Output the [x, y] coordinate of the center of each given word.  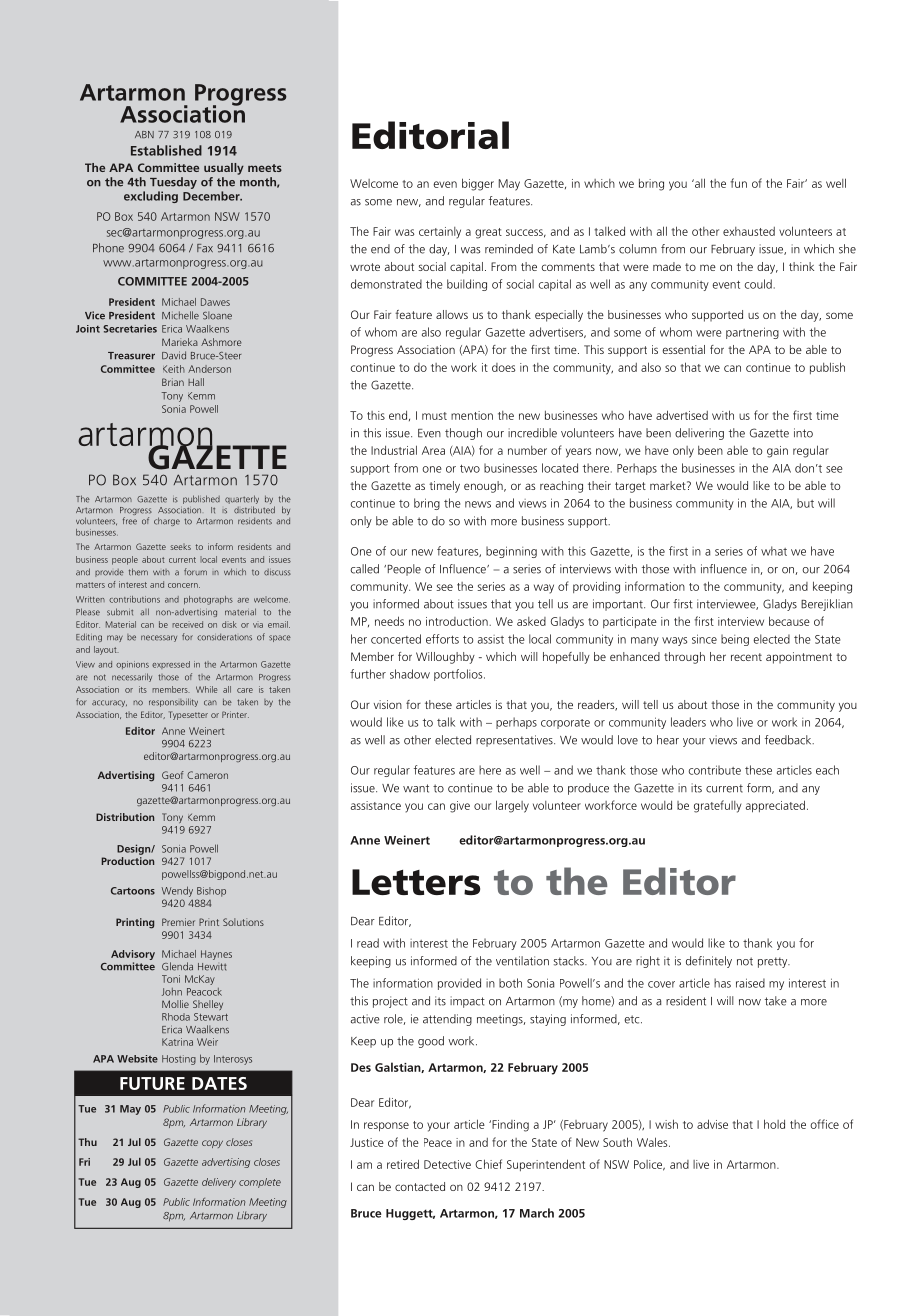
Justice [367, 1142]
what [774, 551]
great [488, 233]
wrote [365, 267]
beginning [511, 552]
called [365, 569]
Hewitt [212, 967]
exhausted [749, 231]
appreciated [775, 806]
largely [512, 806]
